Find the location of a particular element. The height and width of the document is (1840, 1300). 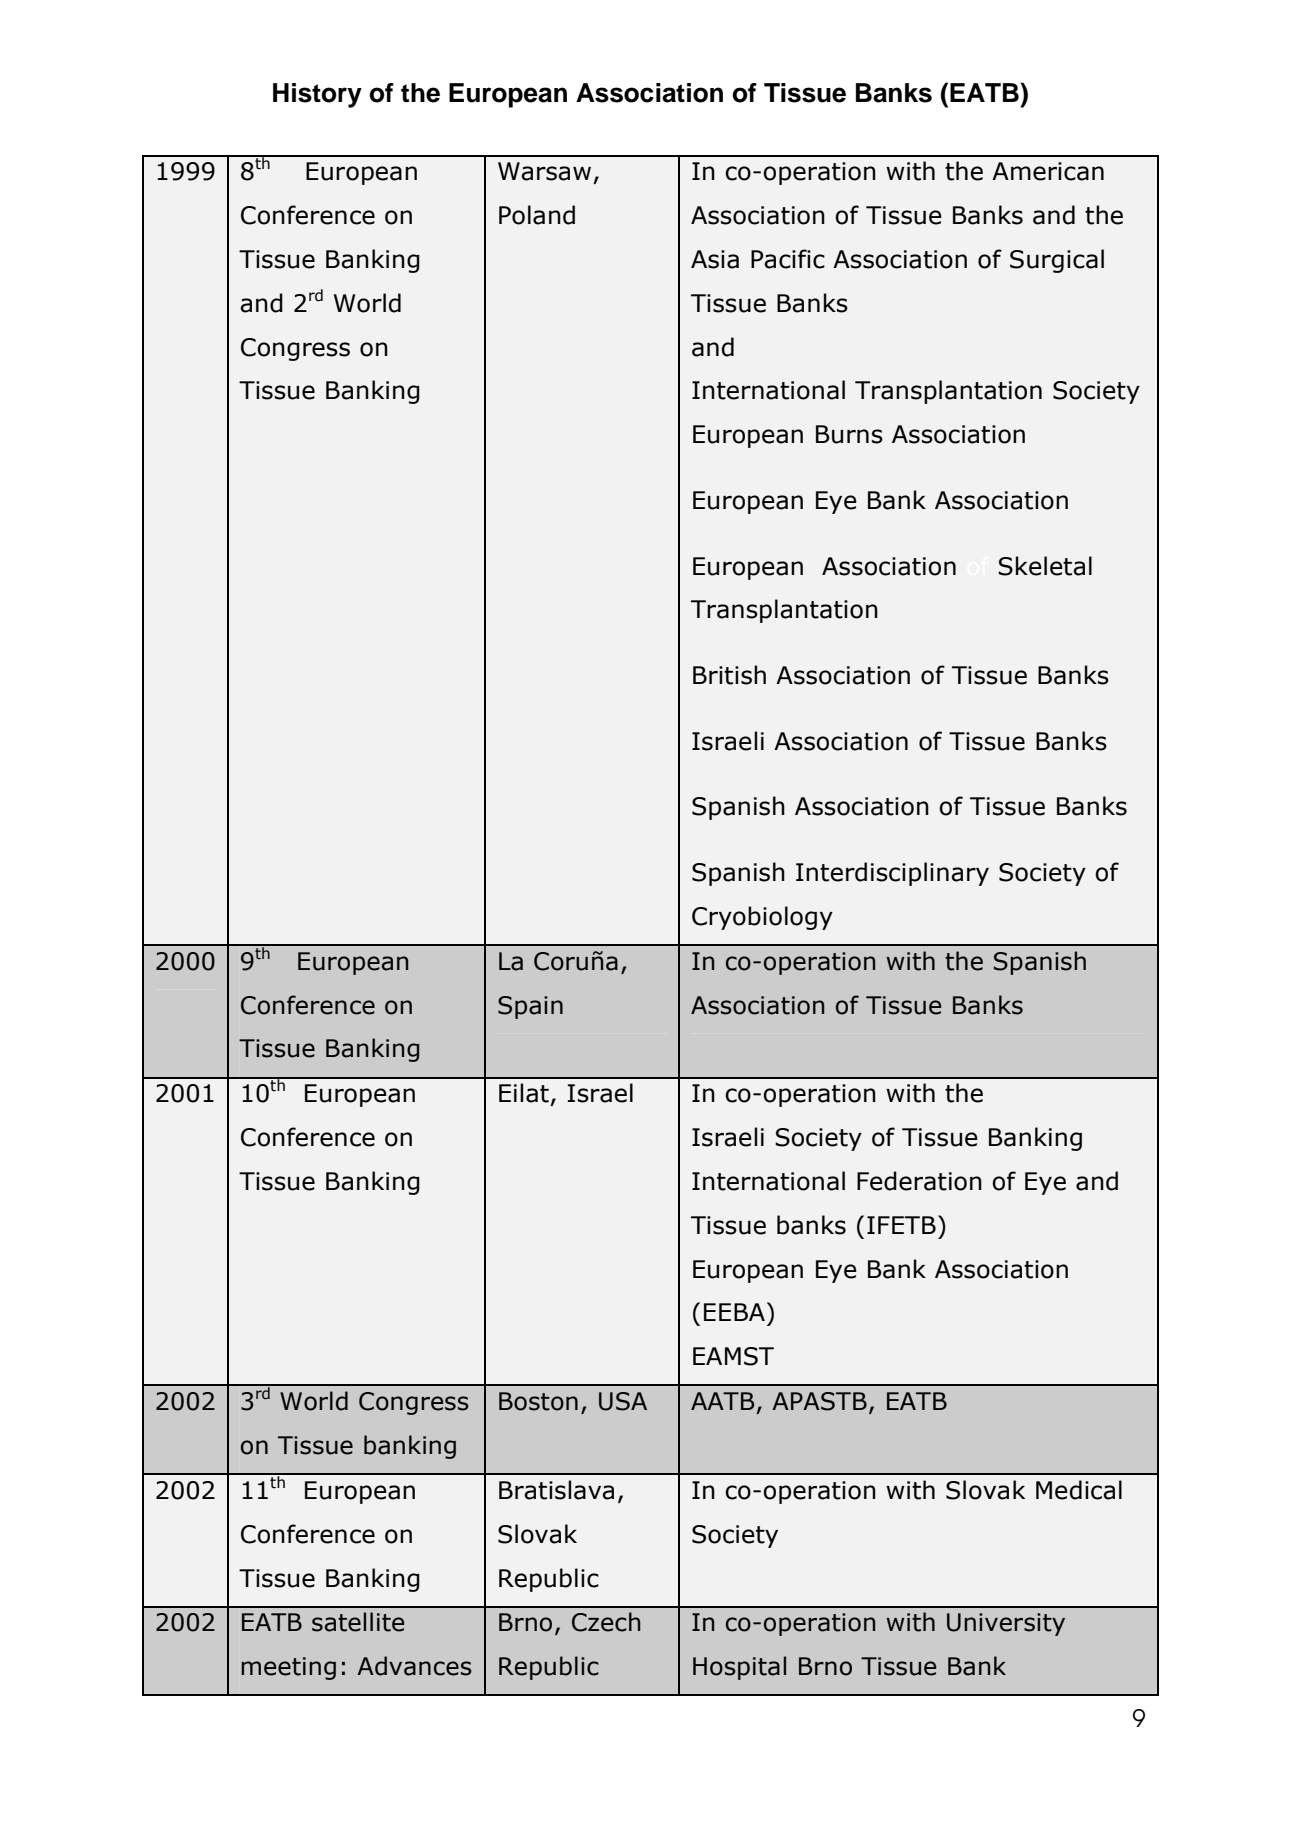

Spain is located at coordinates (530, 1007).
